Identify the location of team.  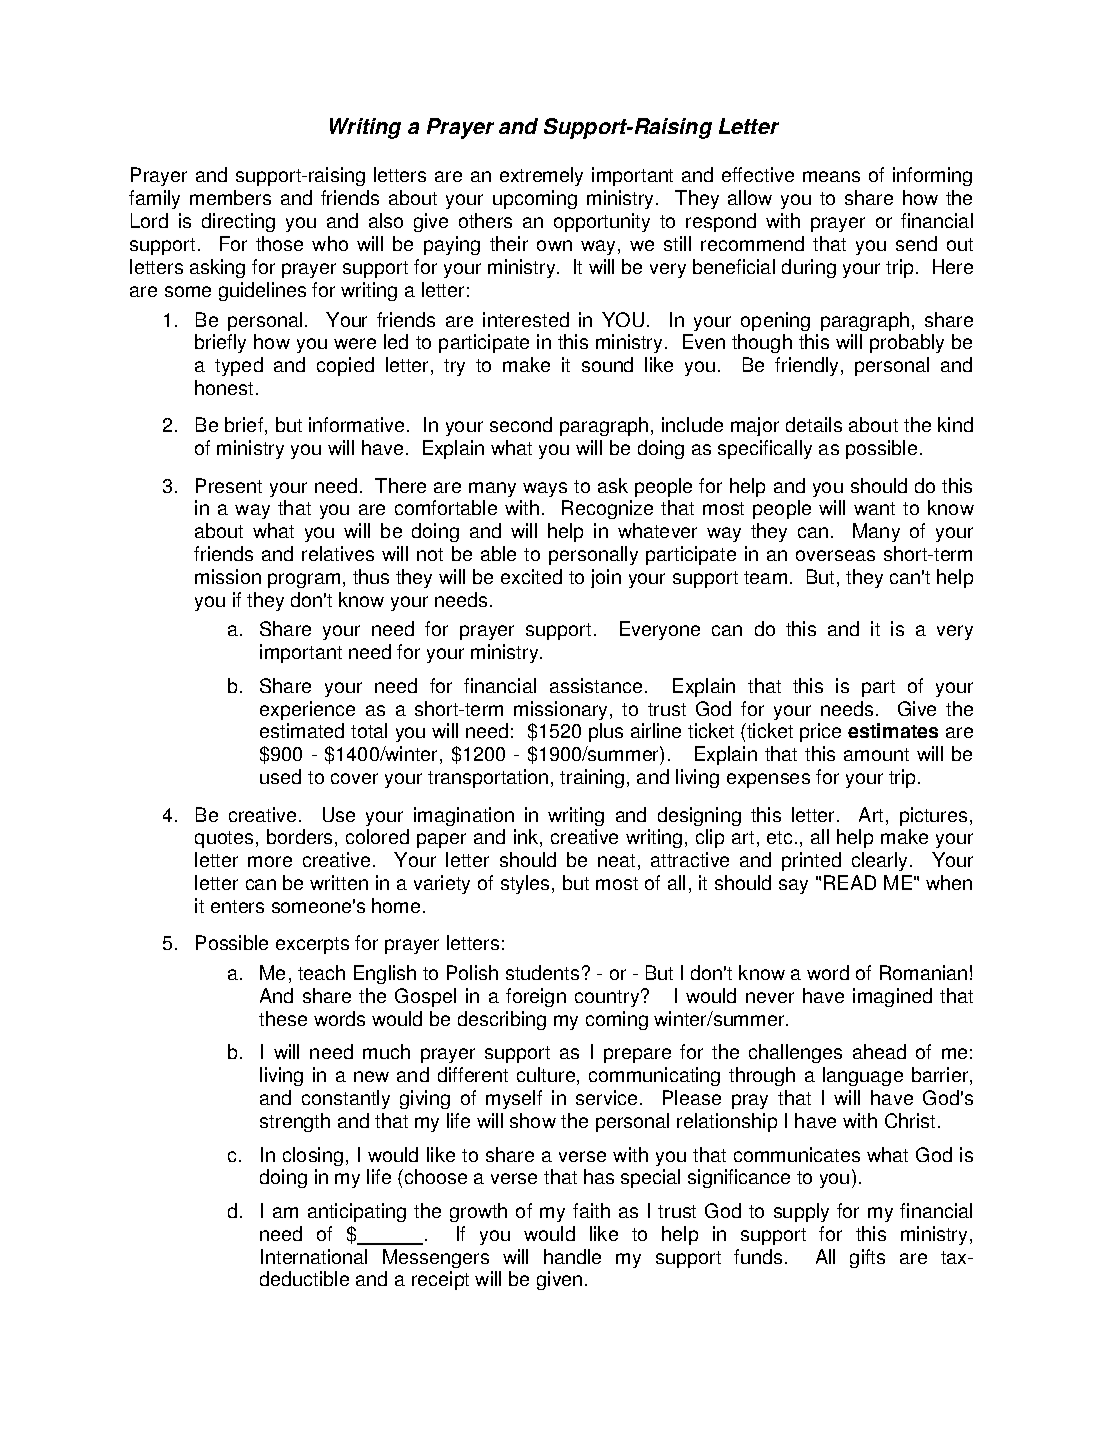
(765, 577).
